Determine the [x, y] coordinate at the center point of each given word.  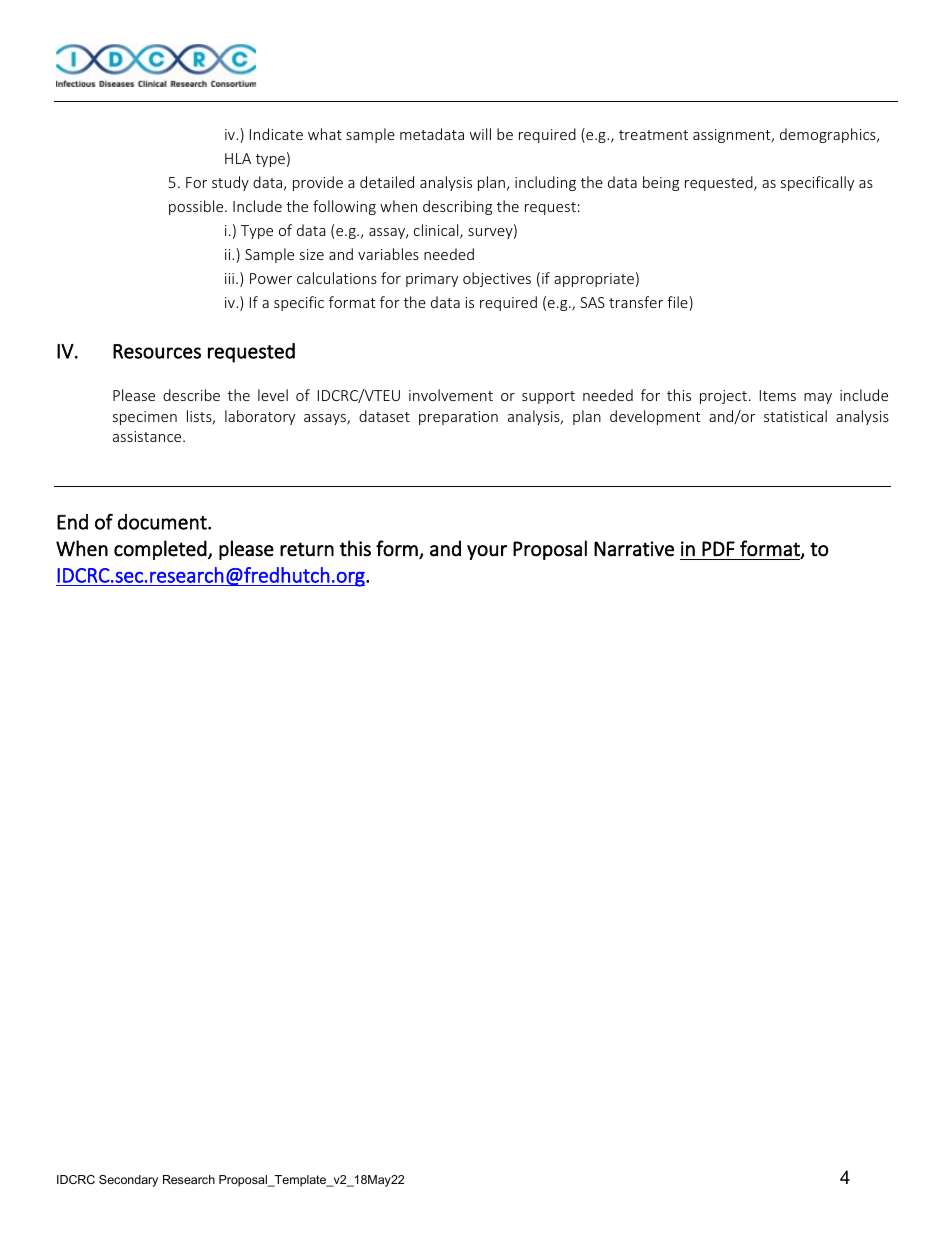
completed [160, 550]
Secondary [128, 1181]
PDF [718, 548]
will [480, 134]
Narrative [634, 549]
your [487, 552]
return [307, 549]
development [655, 417]
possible [197, 207]
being [661, 183]
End [72, 522]
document [163, 522]
